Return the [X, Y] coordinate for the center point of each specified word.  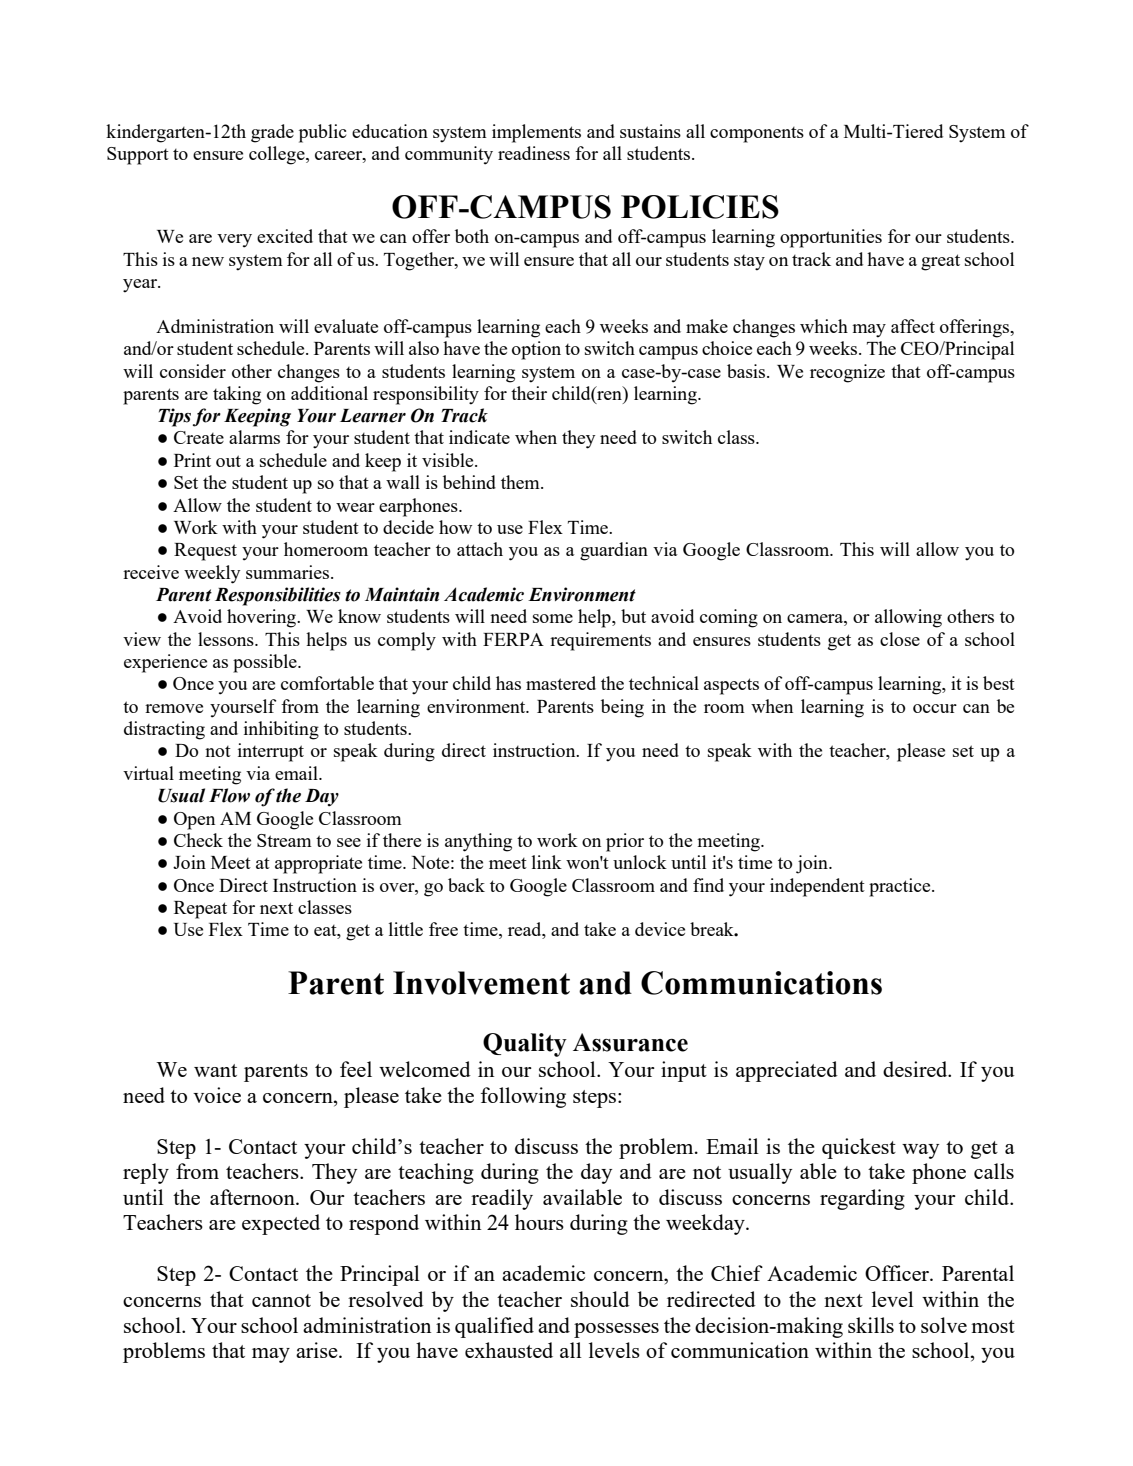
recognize [847, 373]
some [553, 618]
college [278, 155]
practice [901, 887]
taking [237, 395]
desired [916, 1069]
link [547, 862]
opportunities [831, 238]
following [523, 1097]
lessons [227, 639]
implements [536, 133]
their [529, 393]
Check [198, 840]
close [900, 639]
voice [217, 1095]
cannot [281, 1300]
